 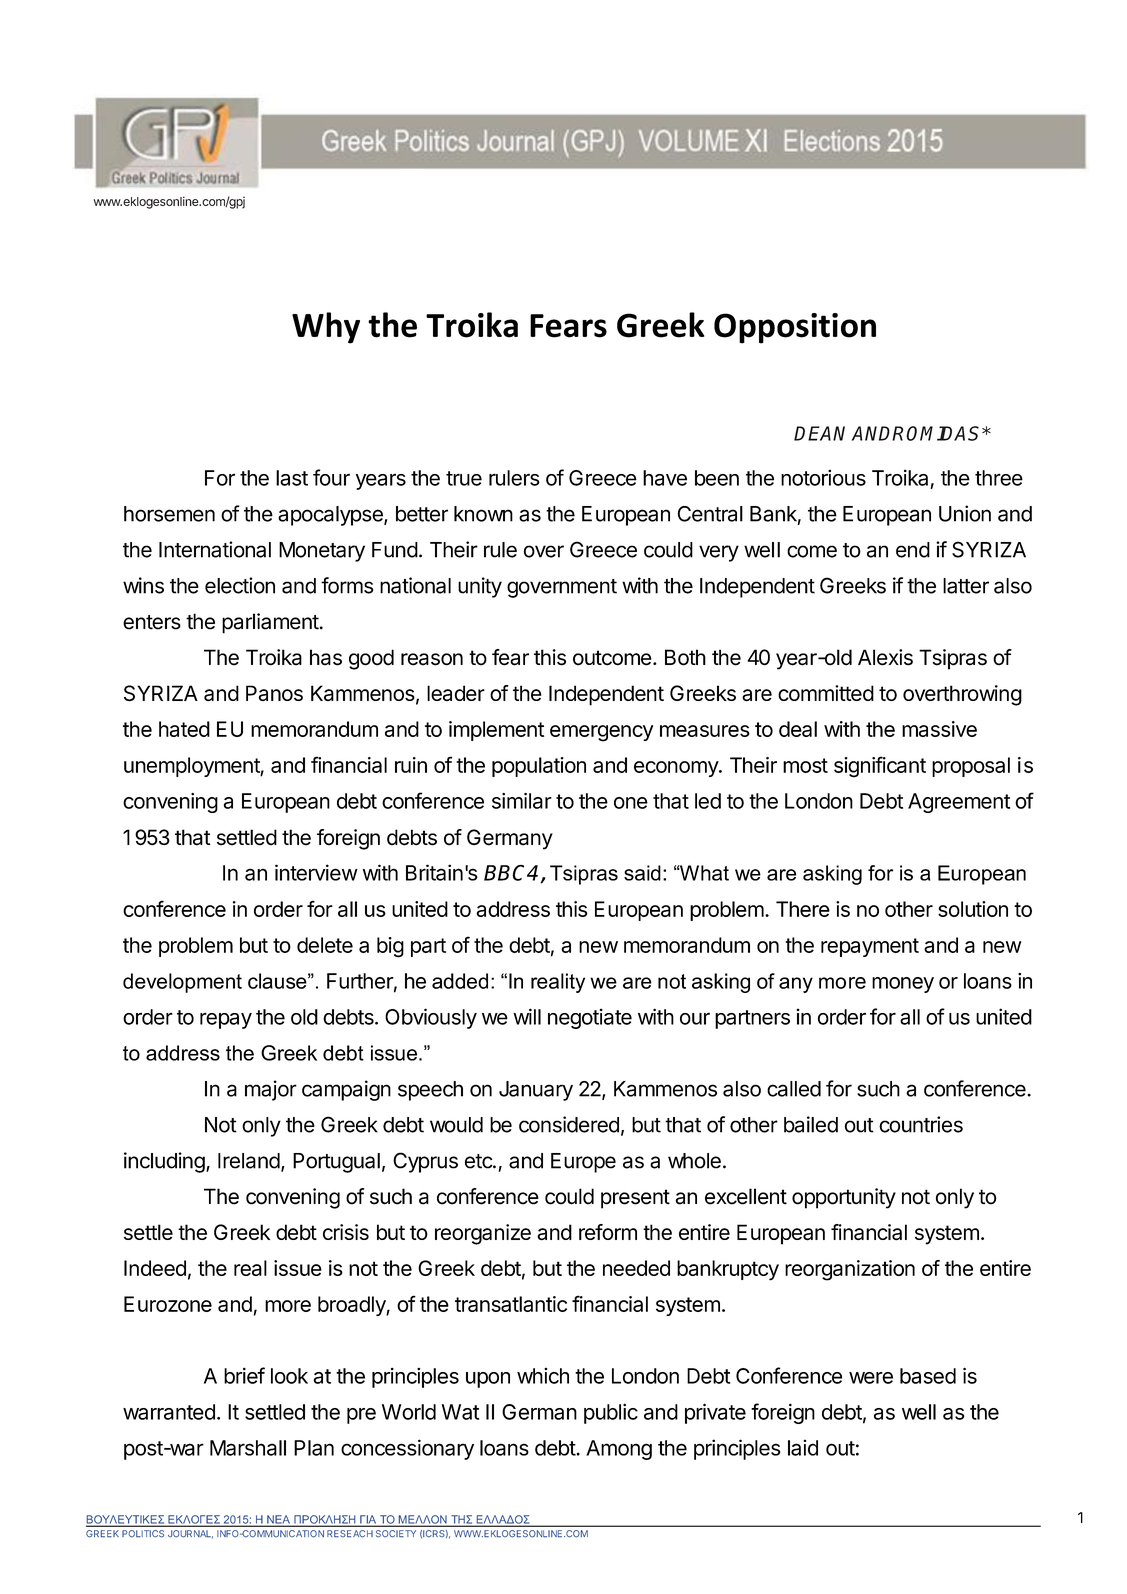 What do you see at coordinates (619, 1450) in the image?
I see `Among` at bounding box center [619, 1450].
